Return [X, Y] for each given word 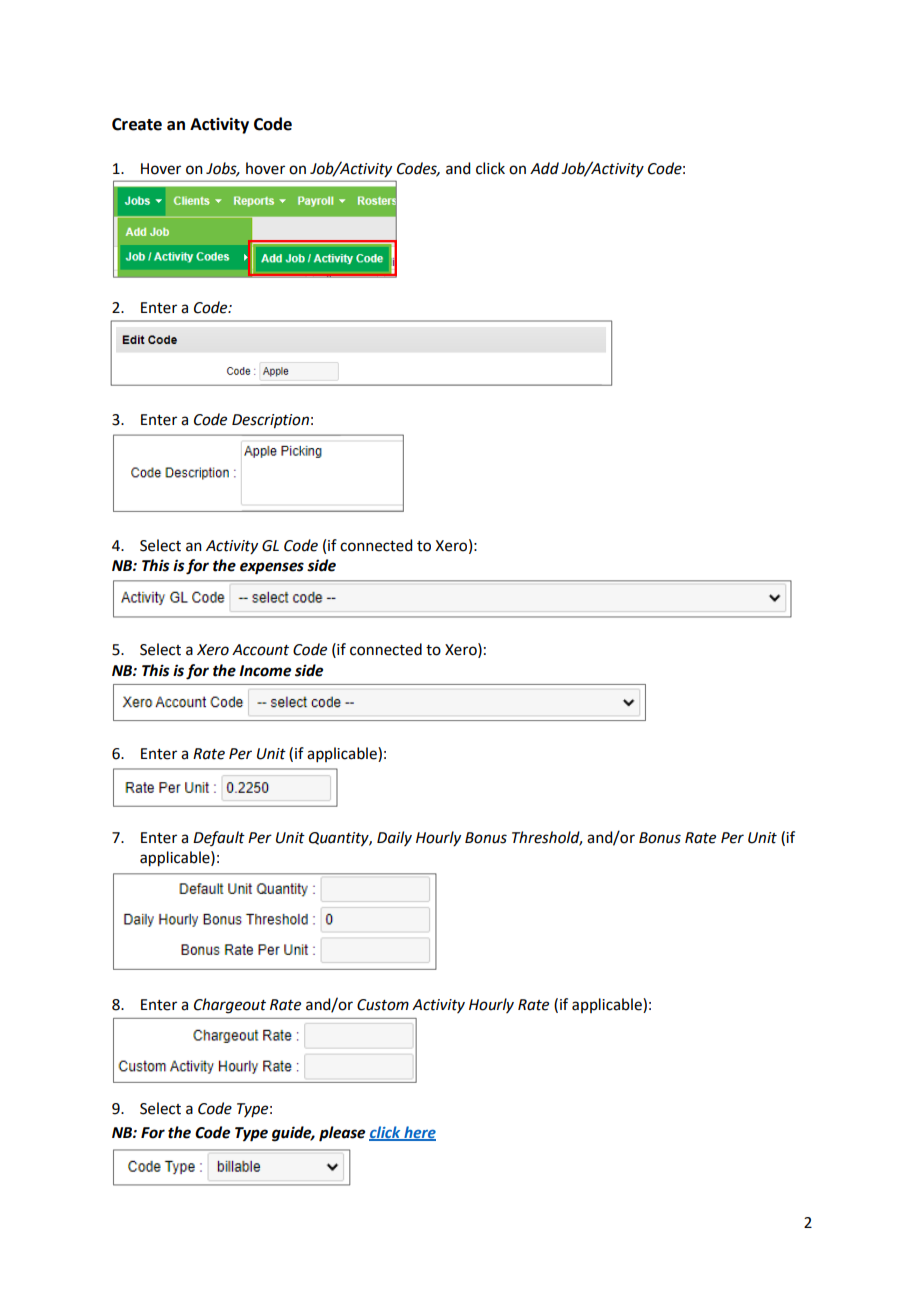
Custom [383, 1005]
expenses [272, 568]
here [419, 1133]
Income [265, 671]
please [342, 1134]
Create [137, 124]
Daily [394, 838]
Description [270, 421]
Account [260, 650]
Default [219, 838]
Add [544, 168]
